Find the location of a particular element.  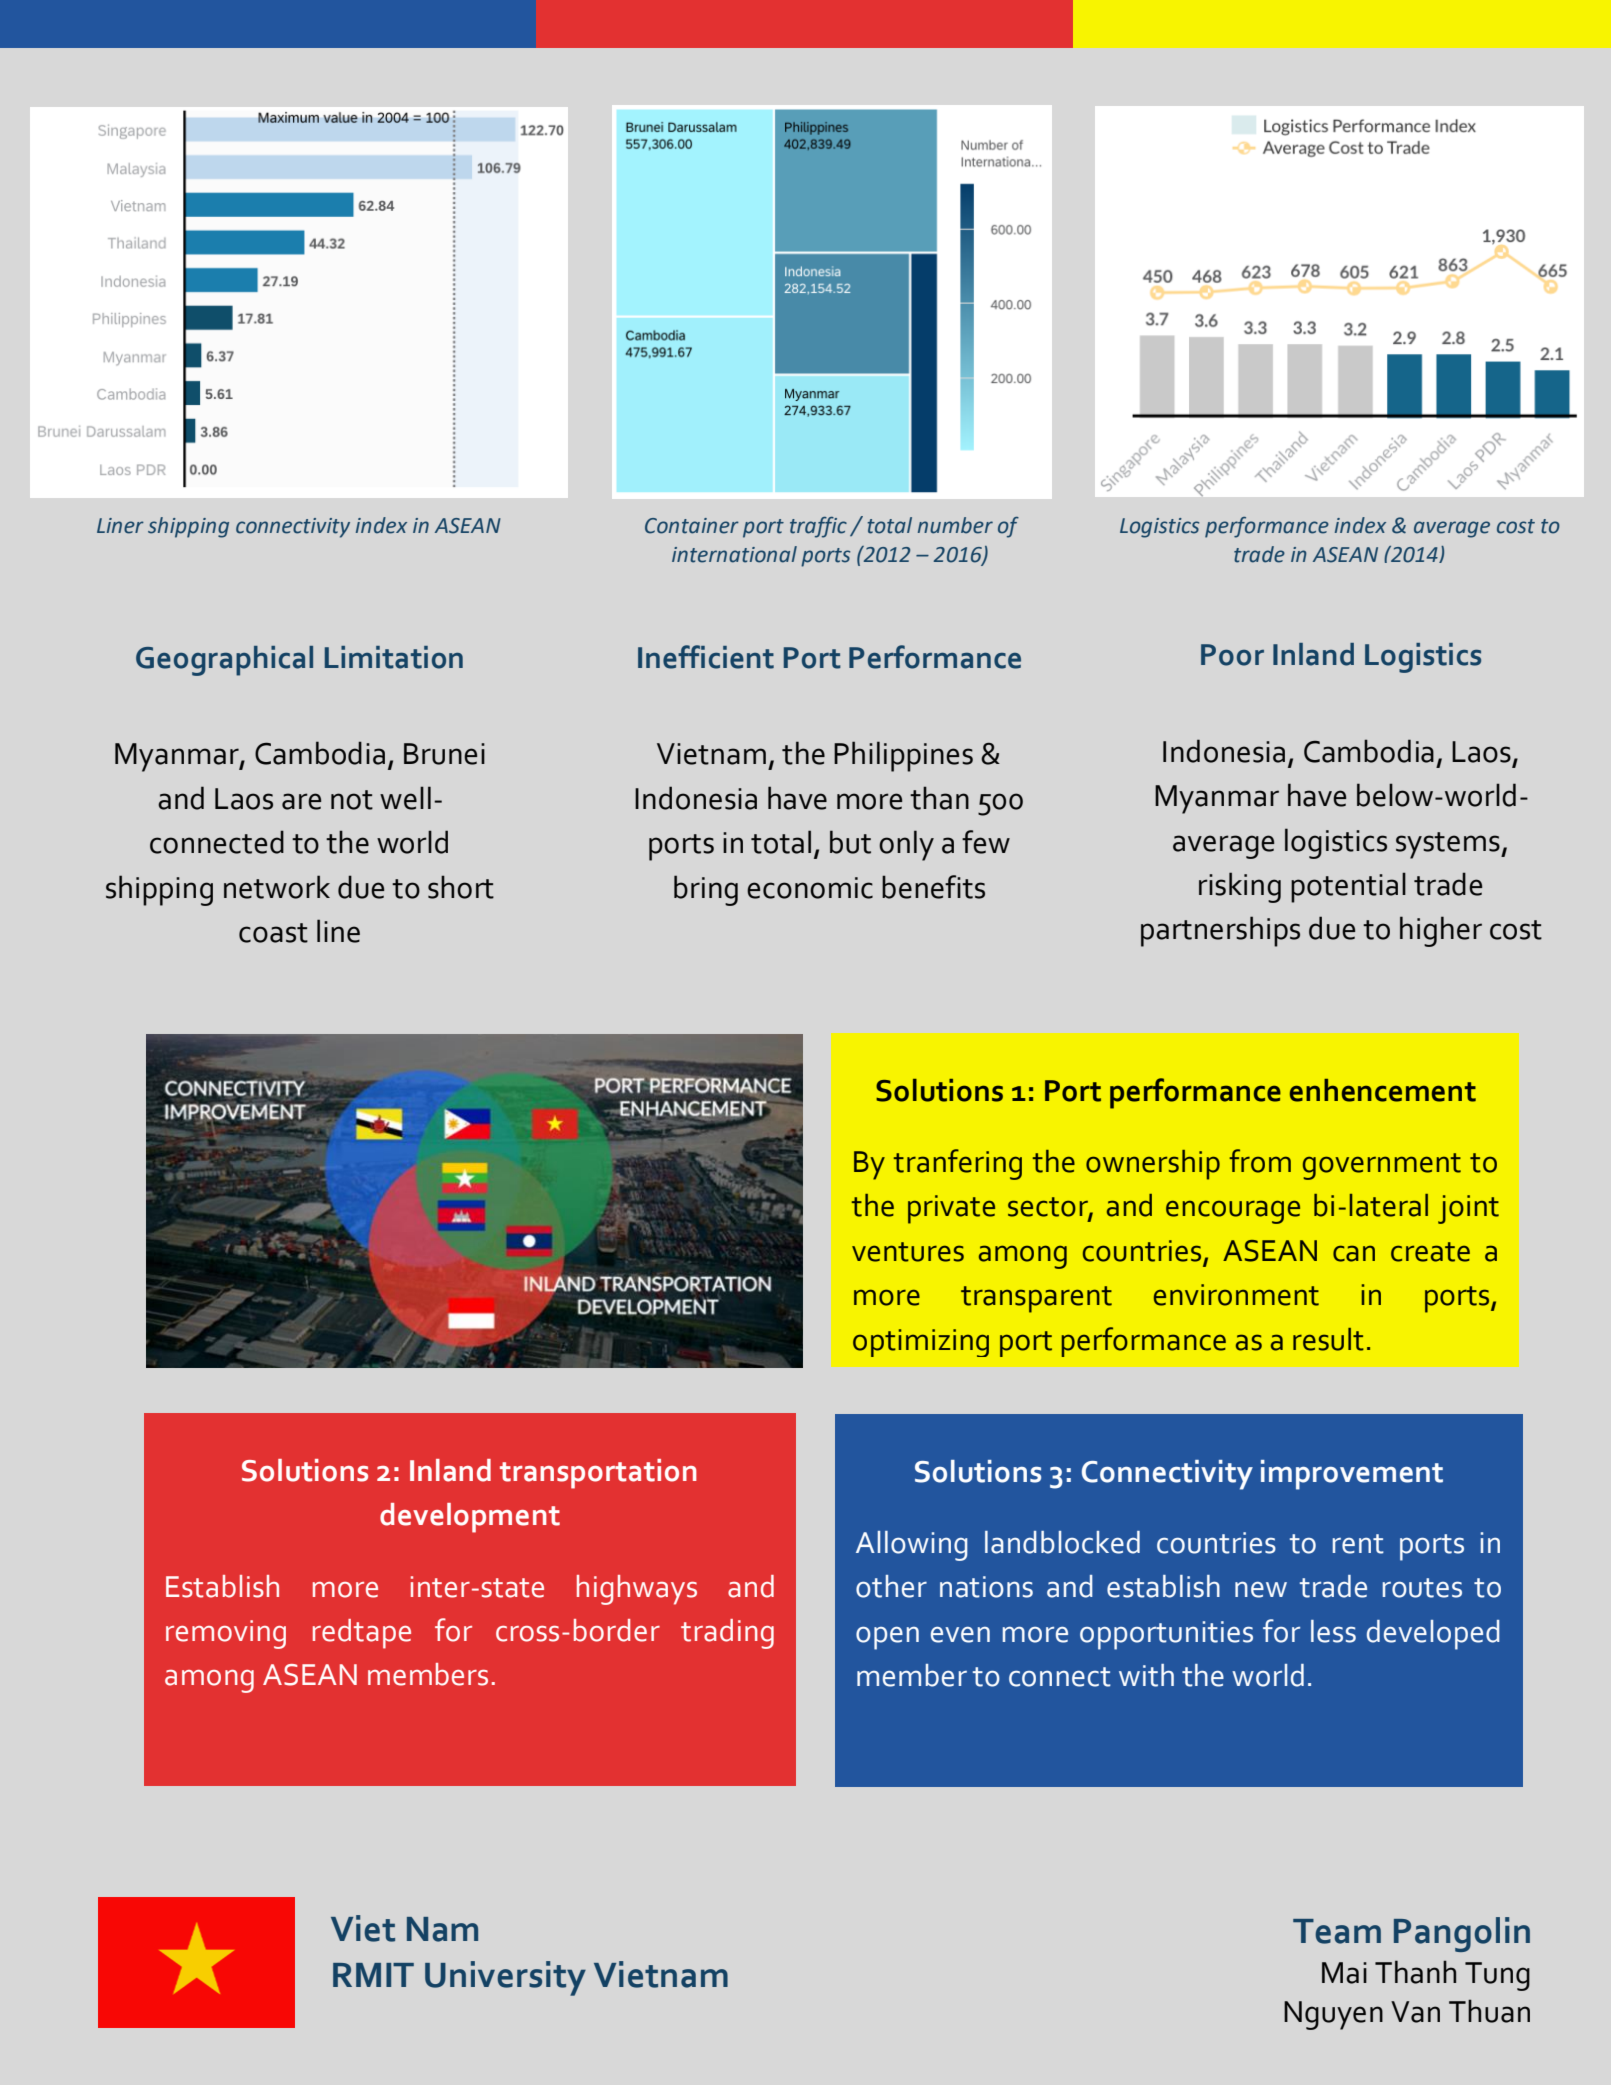

ventures is located at coordinates (908, 1252).
